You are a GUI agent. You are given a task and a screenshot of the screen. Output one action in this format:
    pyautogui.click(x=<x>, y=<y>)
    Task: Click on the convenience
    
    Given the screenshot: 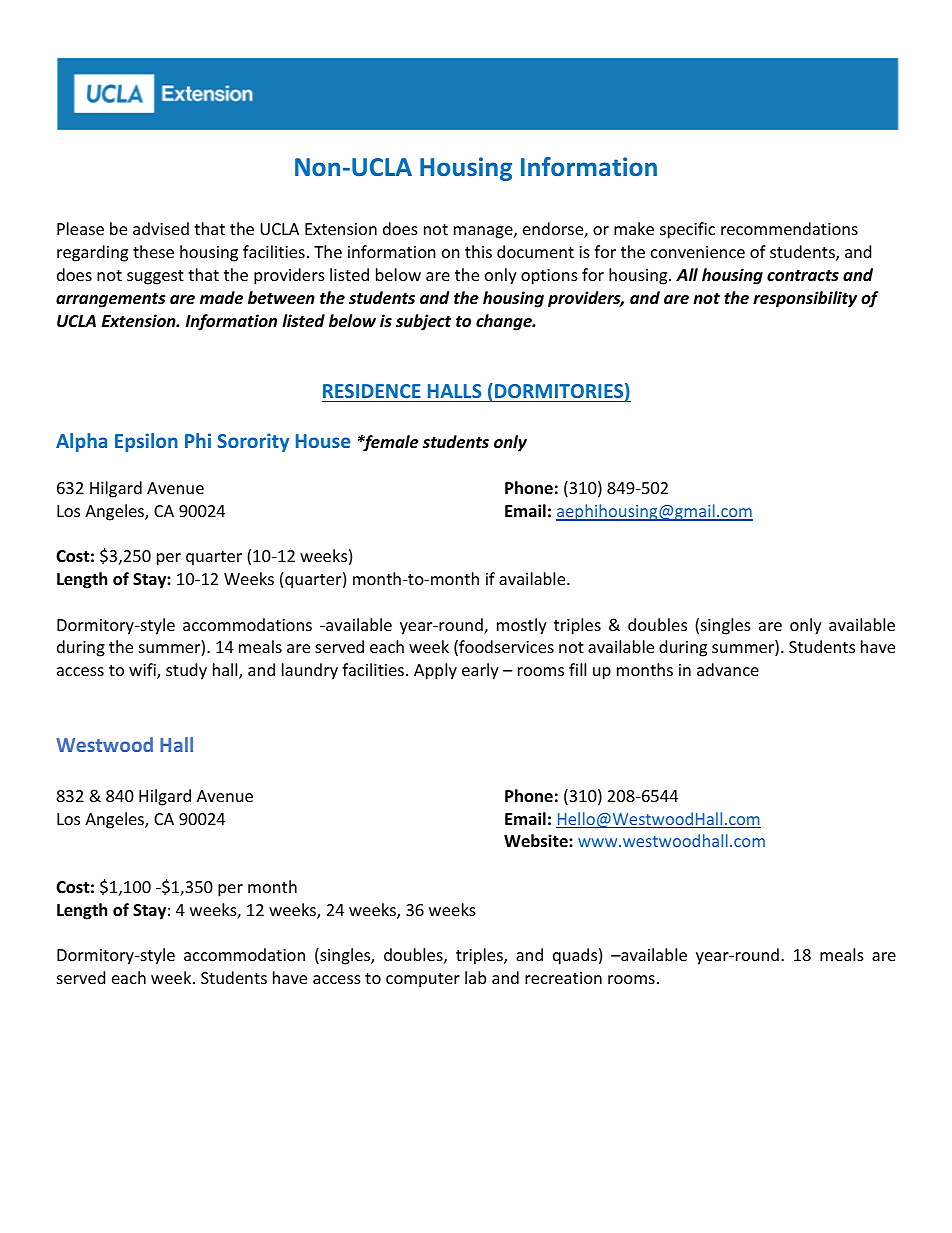 What is the action you would take?
    pyautogui.click(x=698, y=252)
